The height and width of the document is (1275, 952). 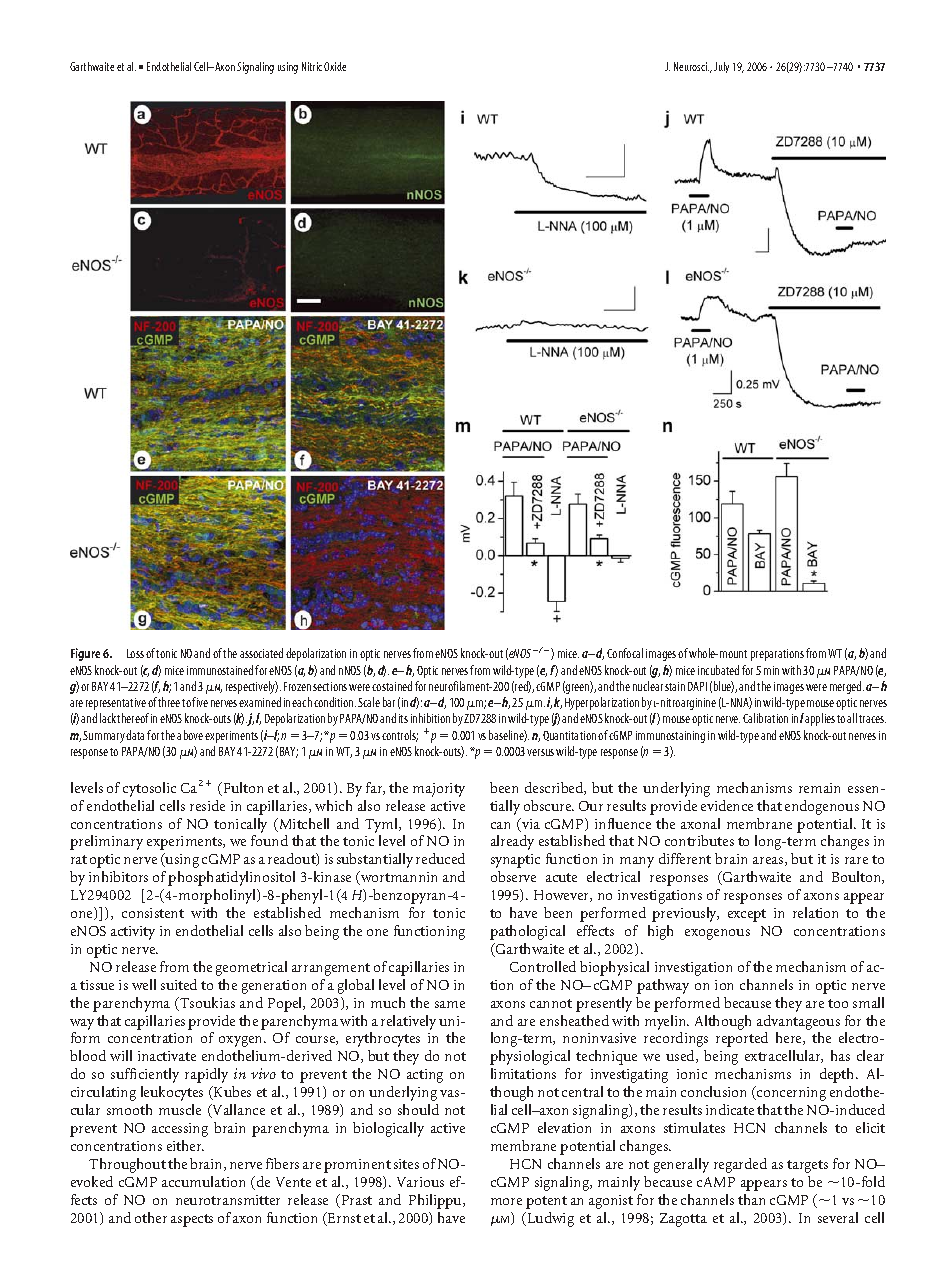 What do you see at coordinates (506, 1201) in the document?
I see `more` at bounding box center [506, 1201].
